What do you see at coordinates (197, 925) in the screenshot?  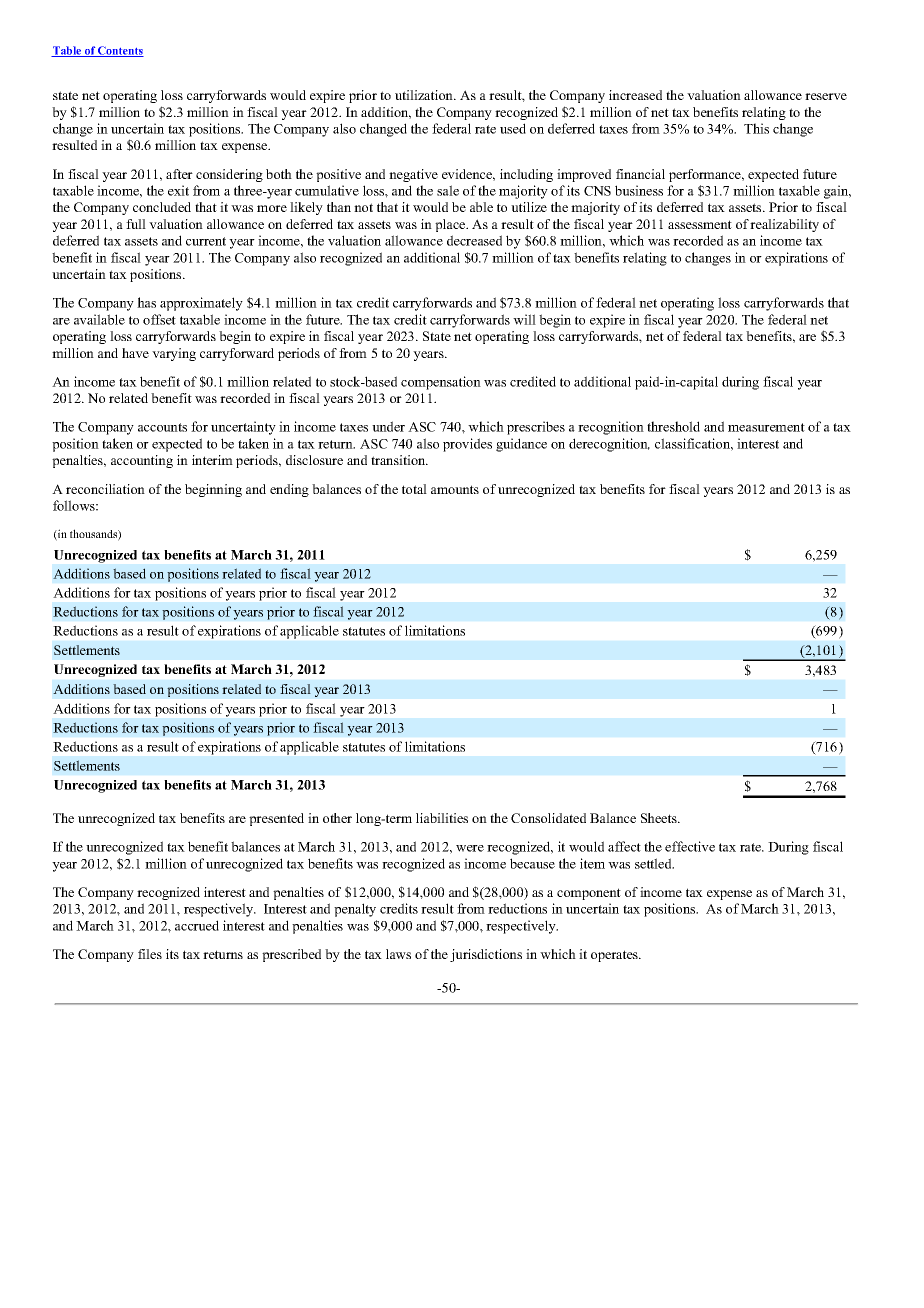 I see `accrued` at bounding box center [197, 925].
